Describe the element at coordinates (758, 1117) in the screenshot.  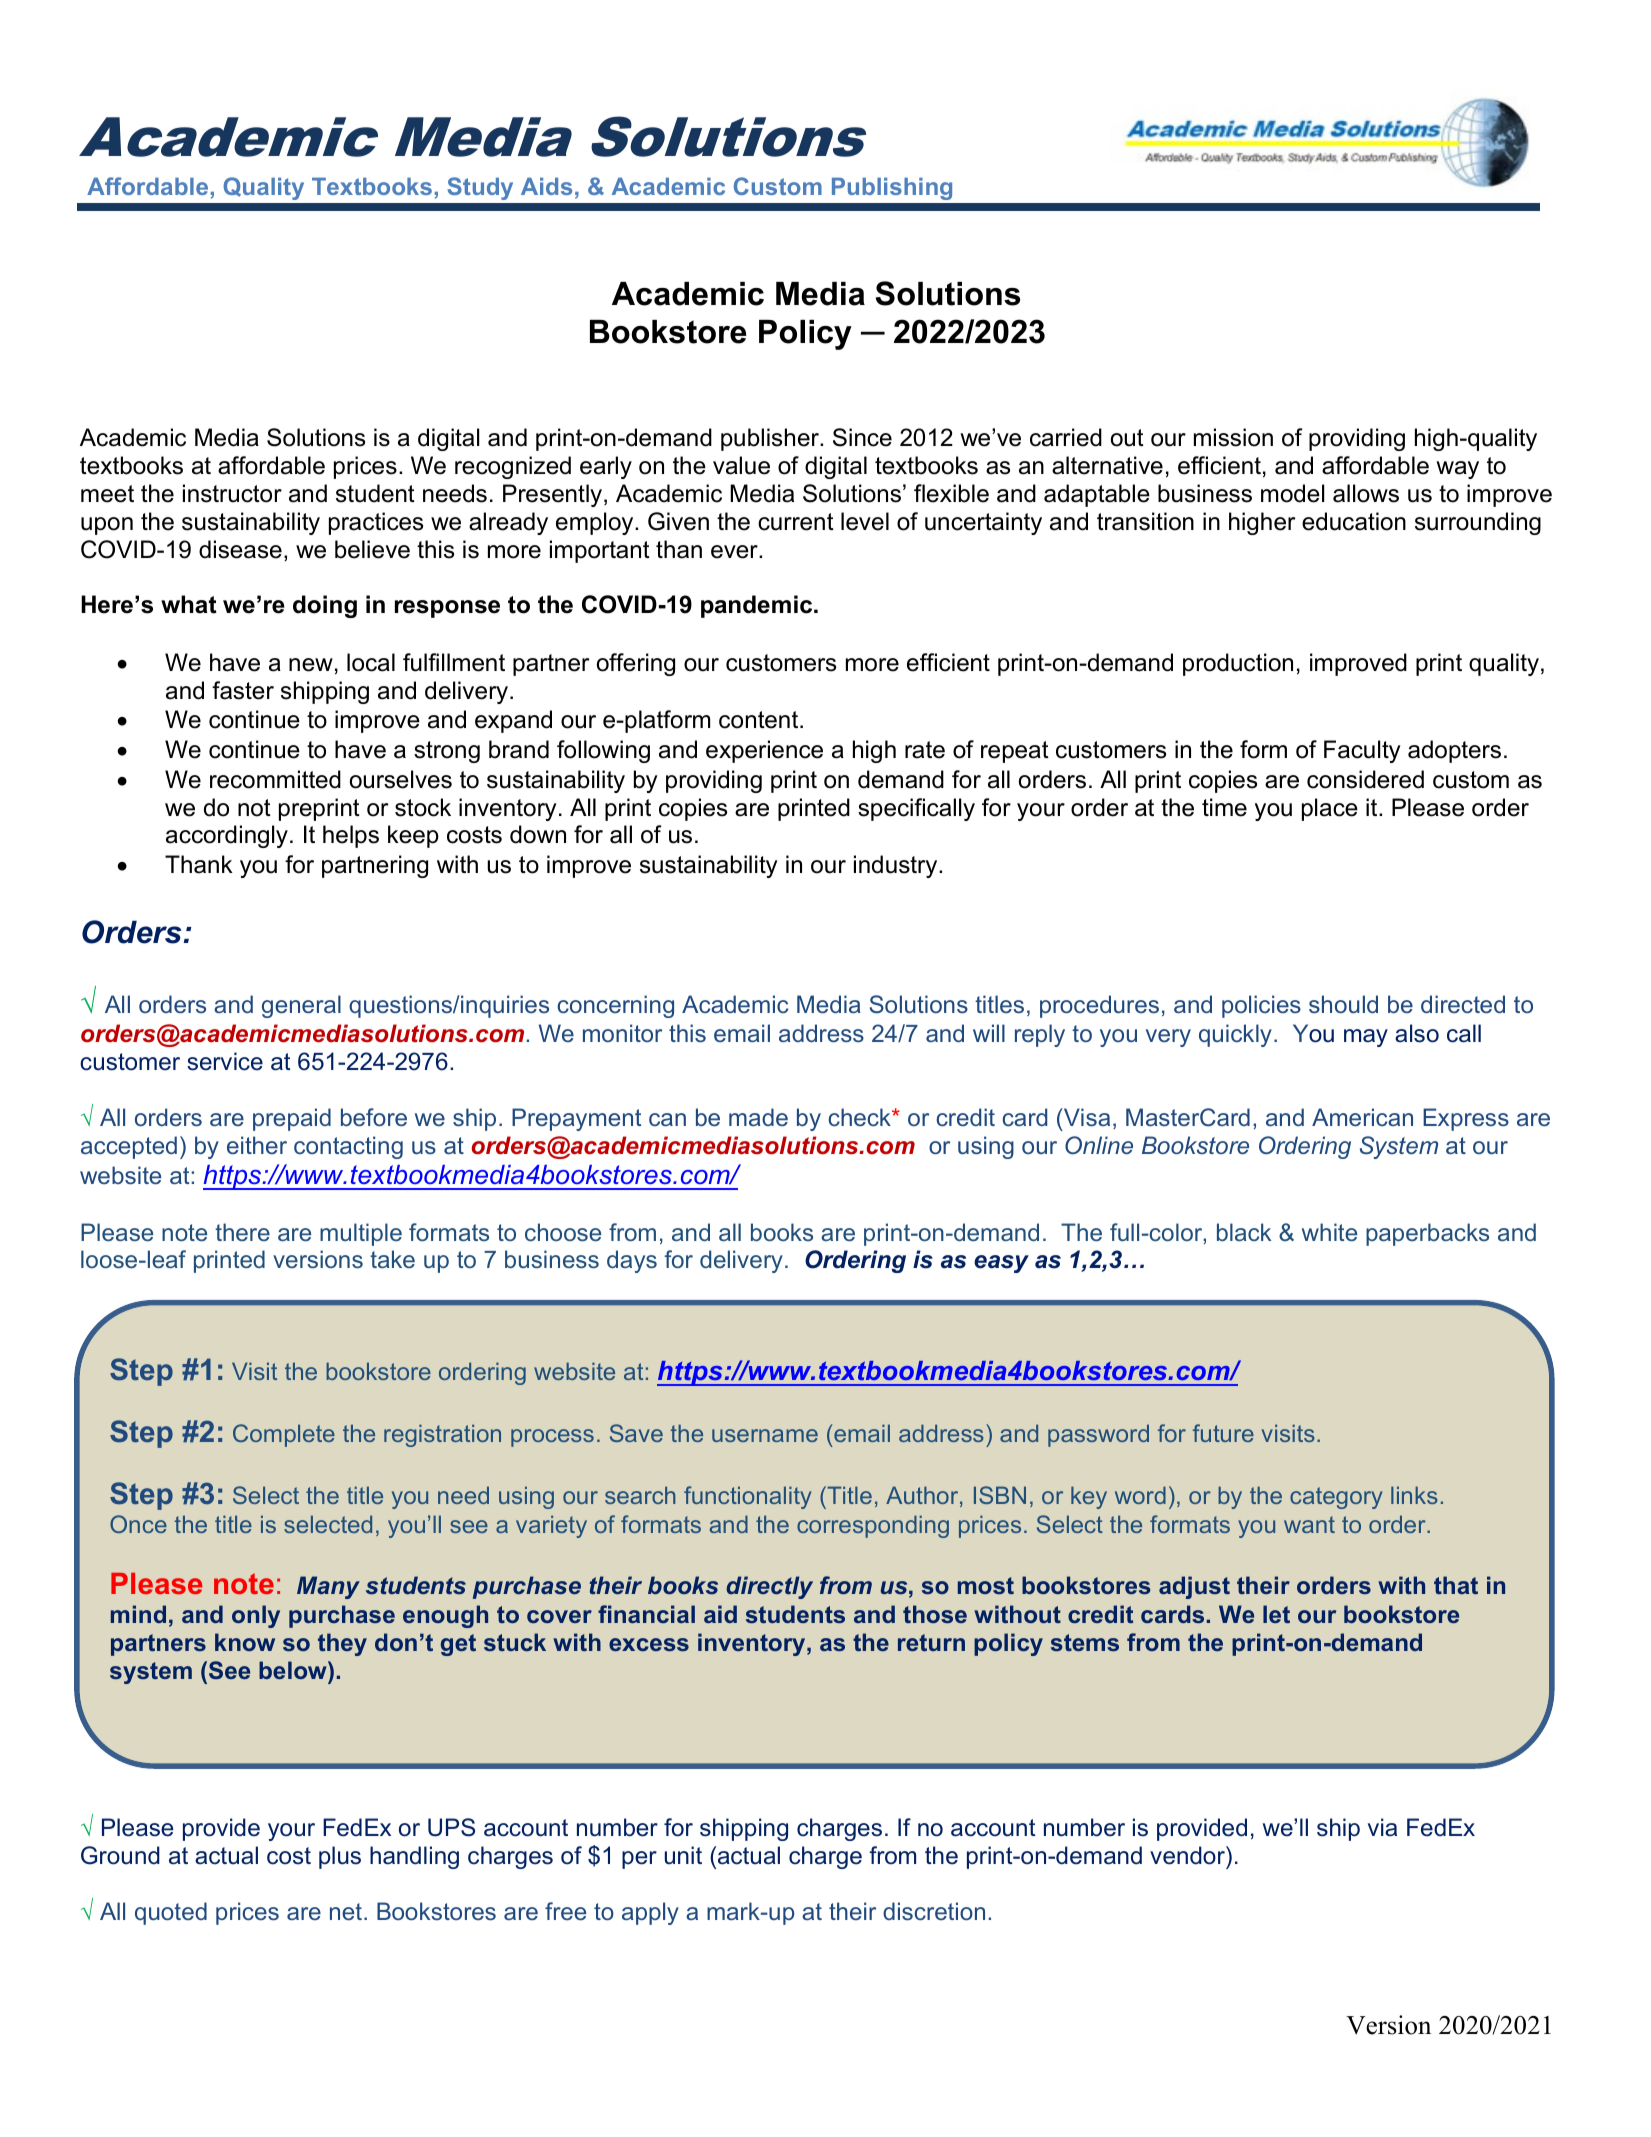
I see `made` at that location.
